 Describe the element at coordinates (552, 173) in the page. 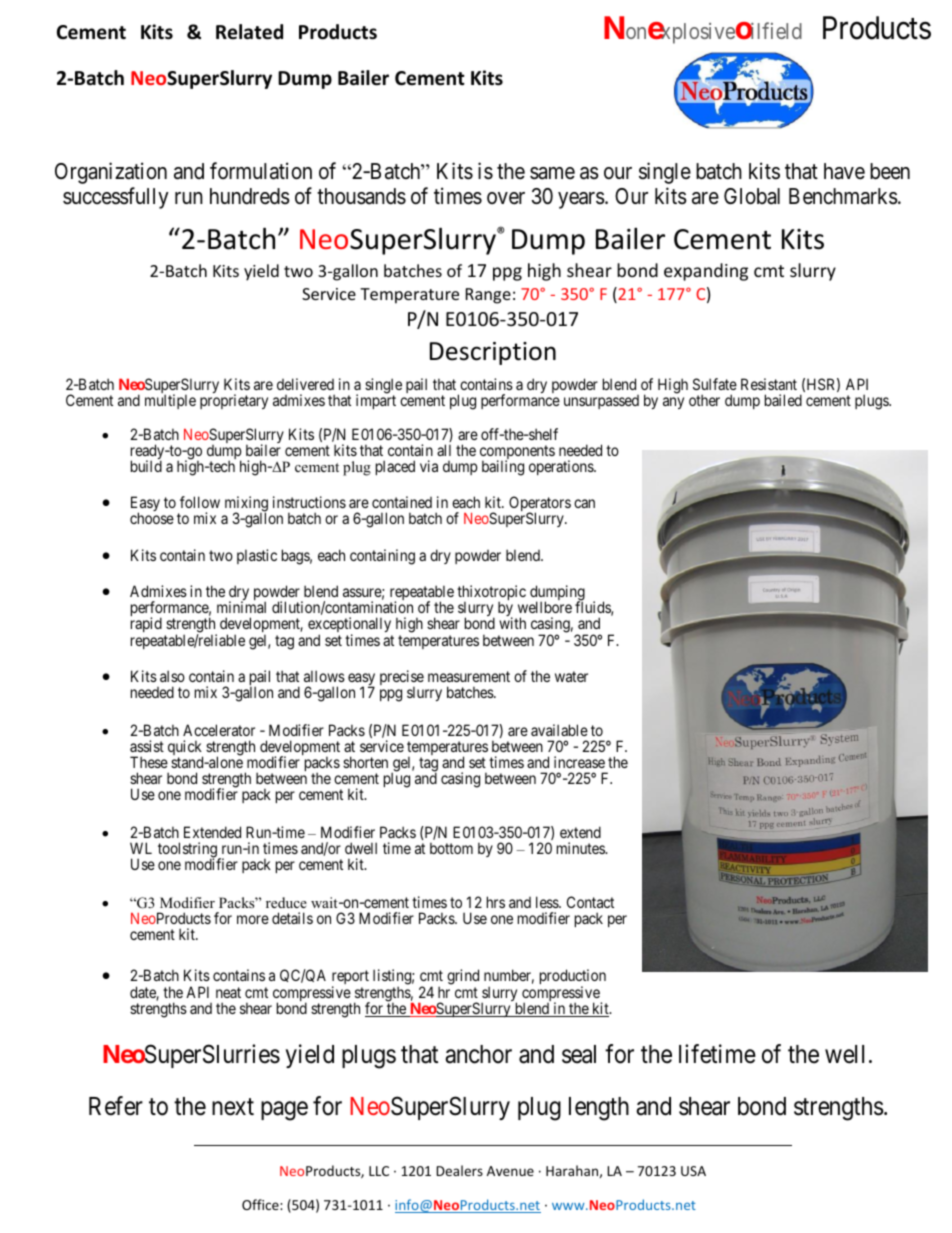

I see `same` at that location.
